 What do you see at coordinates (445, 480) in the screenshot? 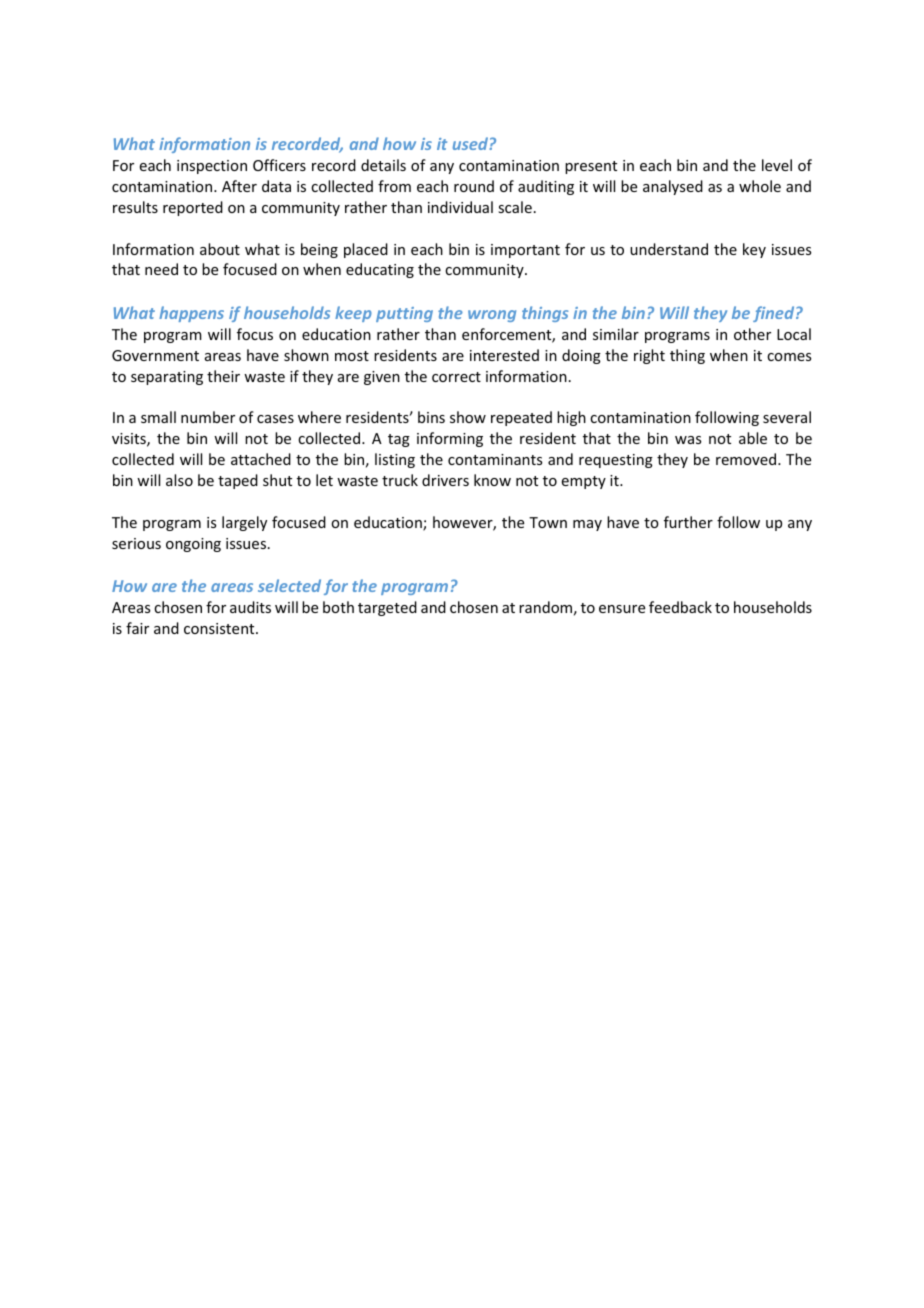
I see `drivers` at bounding box center [445, 480].
